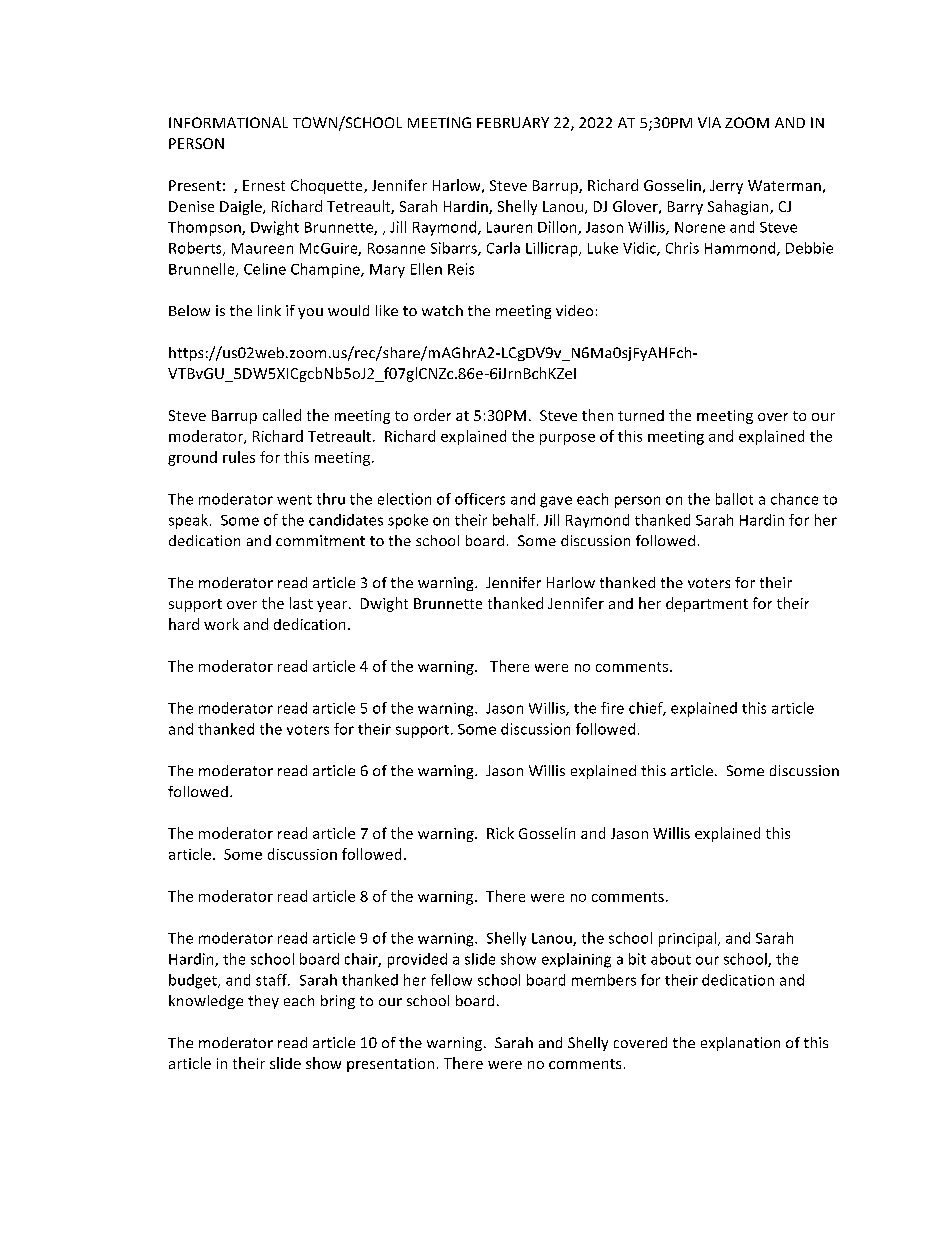 This screenshot has width=952, height=1233. Describe the element at coordinates (513, 122) in the screenshot. I see `FEBRUARY` at that location.
